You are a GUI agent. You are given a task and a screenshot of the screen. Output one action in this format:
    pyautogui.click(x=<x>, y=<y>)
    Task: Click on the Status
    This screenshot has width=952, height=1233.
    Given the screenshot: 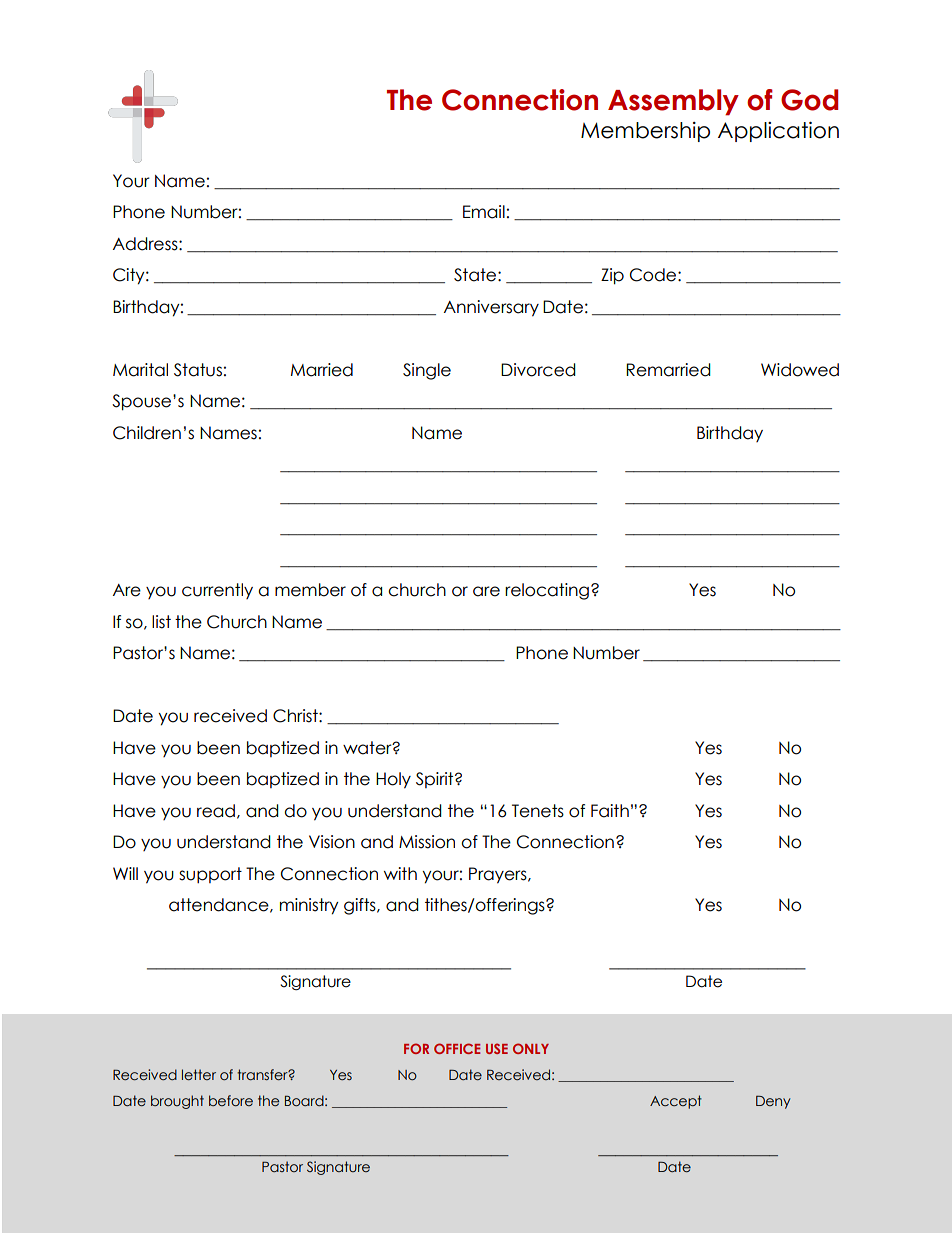 What is the action you would take?
    pyautogui.click(x=198, y=370)
